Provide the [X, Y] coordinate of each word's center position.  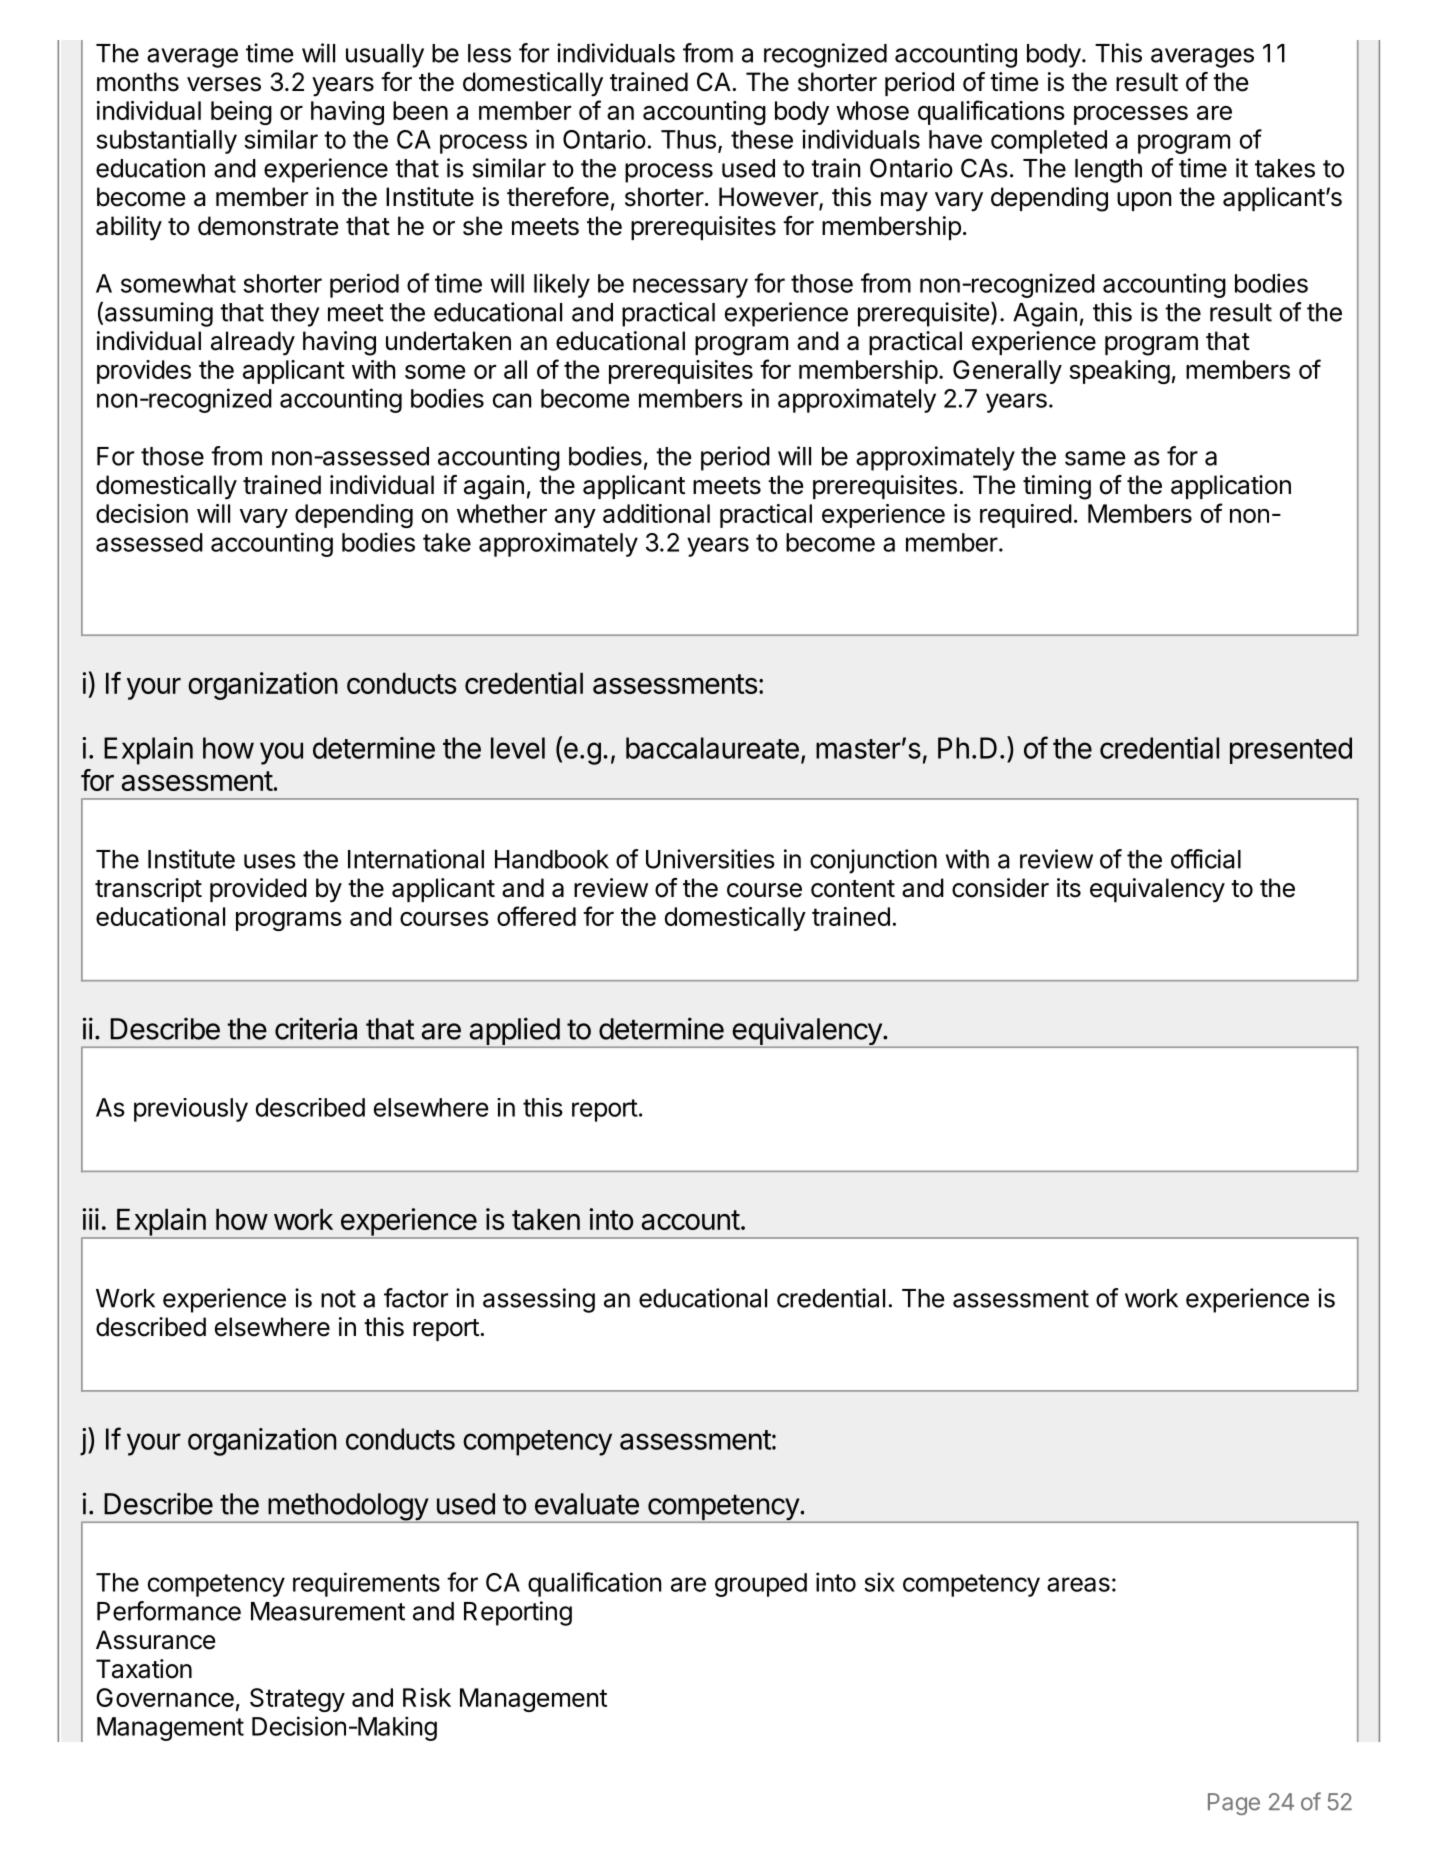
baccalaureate [712, 748]
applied [514, 1032]
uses [270, 861]
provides [144, 372]
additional [656, 513]
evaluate [587, 1504]
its [1069, 888]
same [1095, 458]
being [241, 113]
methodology [348, 1508]
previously [191, 1110]
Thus [688, 139]
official [1206, 859]
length [1108, 171]
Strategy [297, 1700]
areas [1078, 1584]
